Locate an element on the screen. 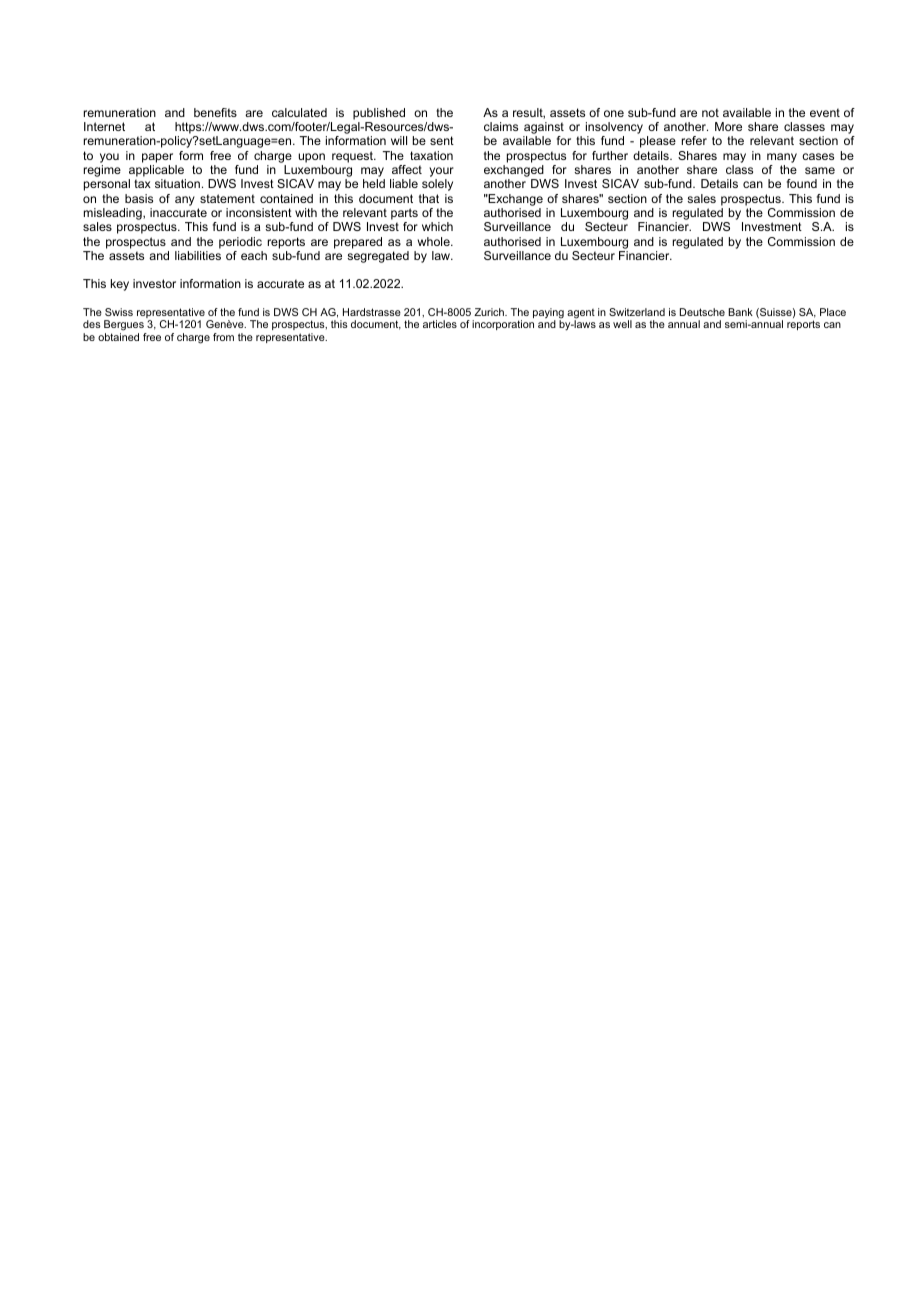 This screenshot has height=1308, width=924. from is located at coordinates (223, 337).
